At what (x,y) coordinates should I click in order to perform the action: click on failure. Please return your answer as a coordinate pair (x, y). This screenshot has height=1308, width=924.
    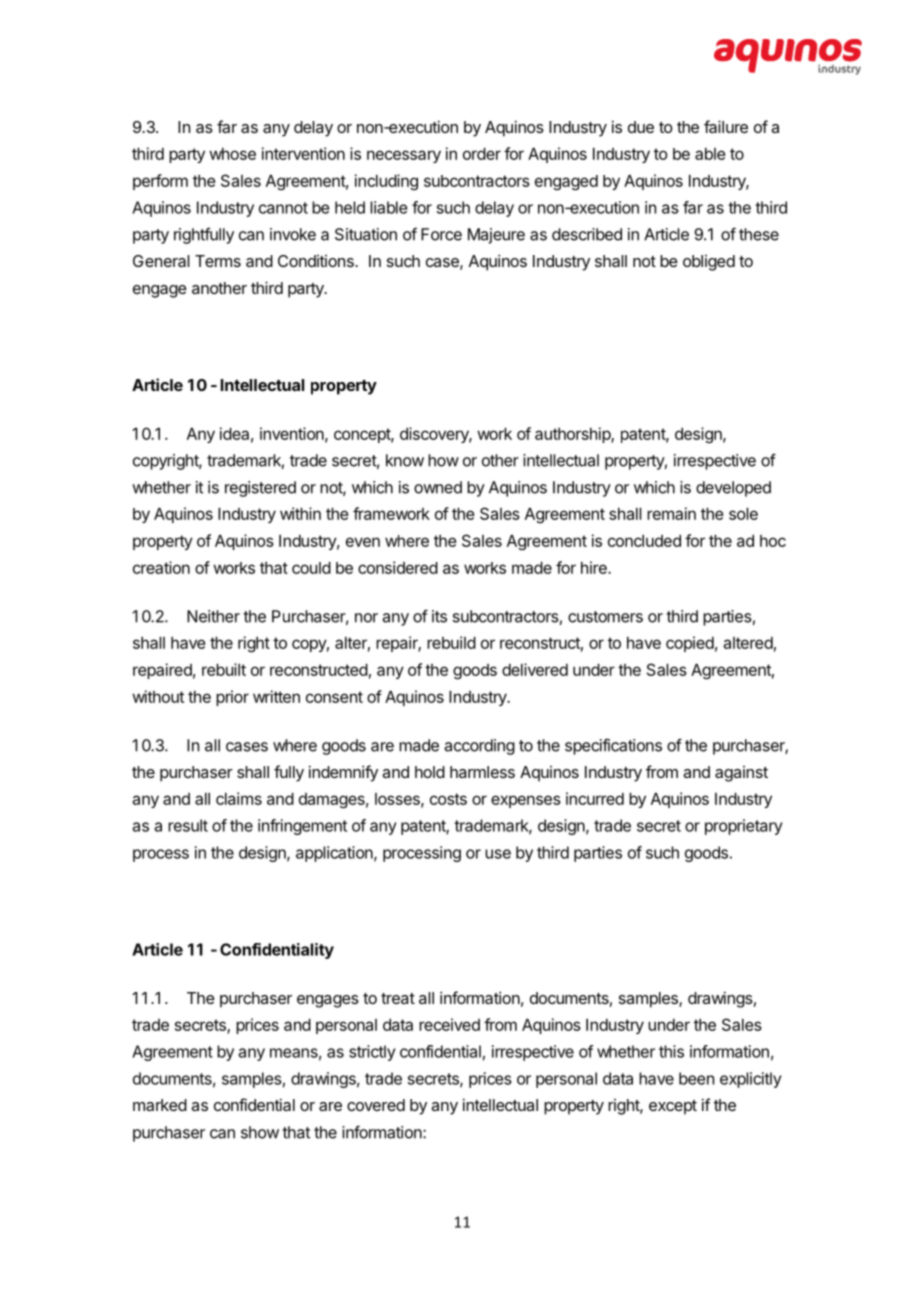
    Looking at the image, I should click on (726, 126).
